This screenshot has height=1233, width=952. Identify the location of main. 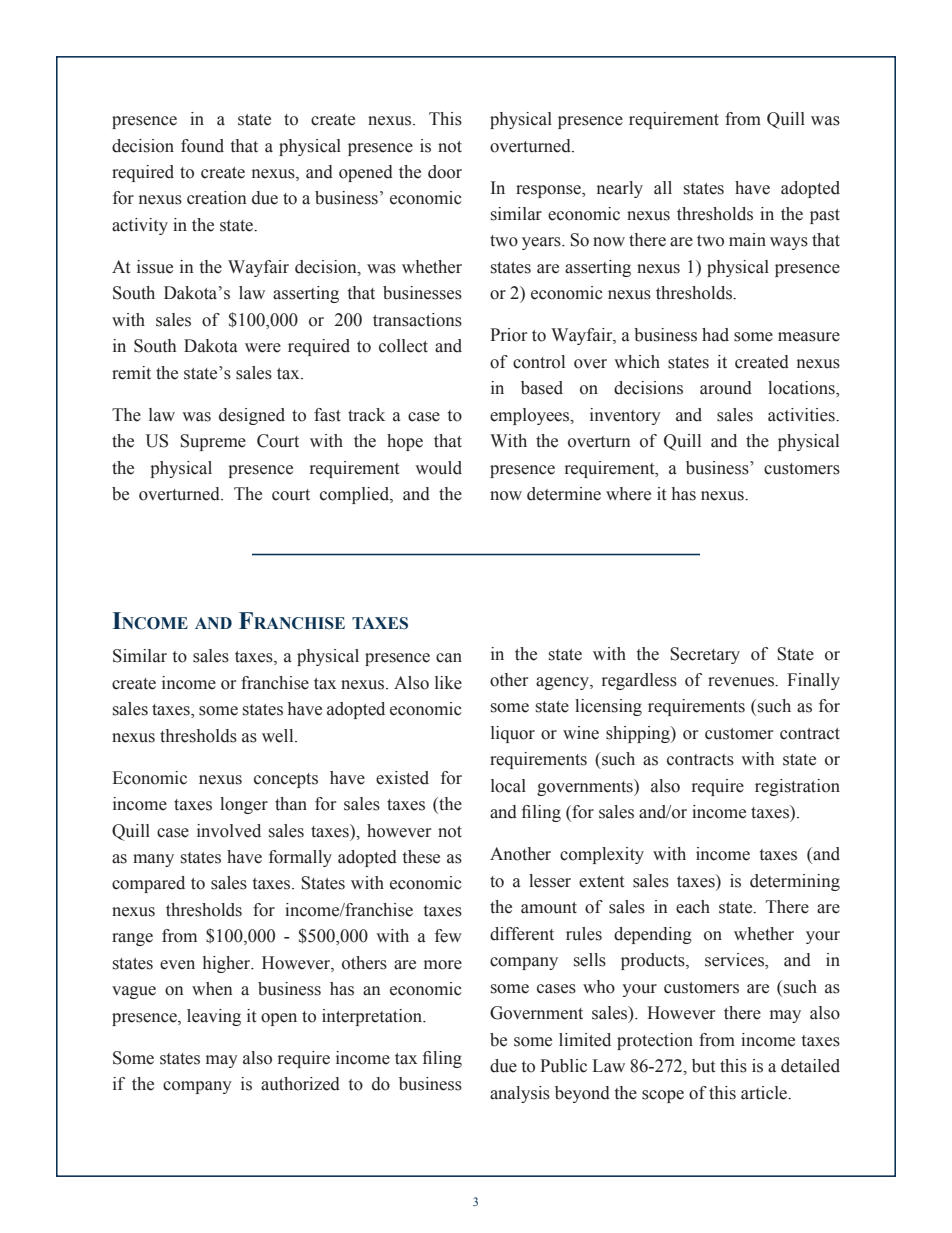
(747, 240).
